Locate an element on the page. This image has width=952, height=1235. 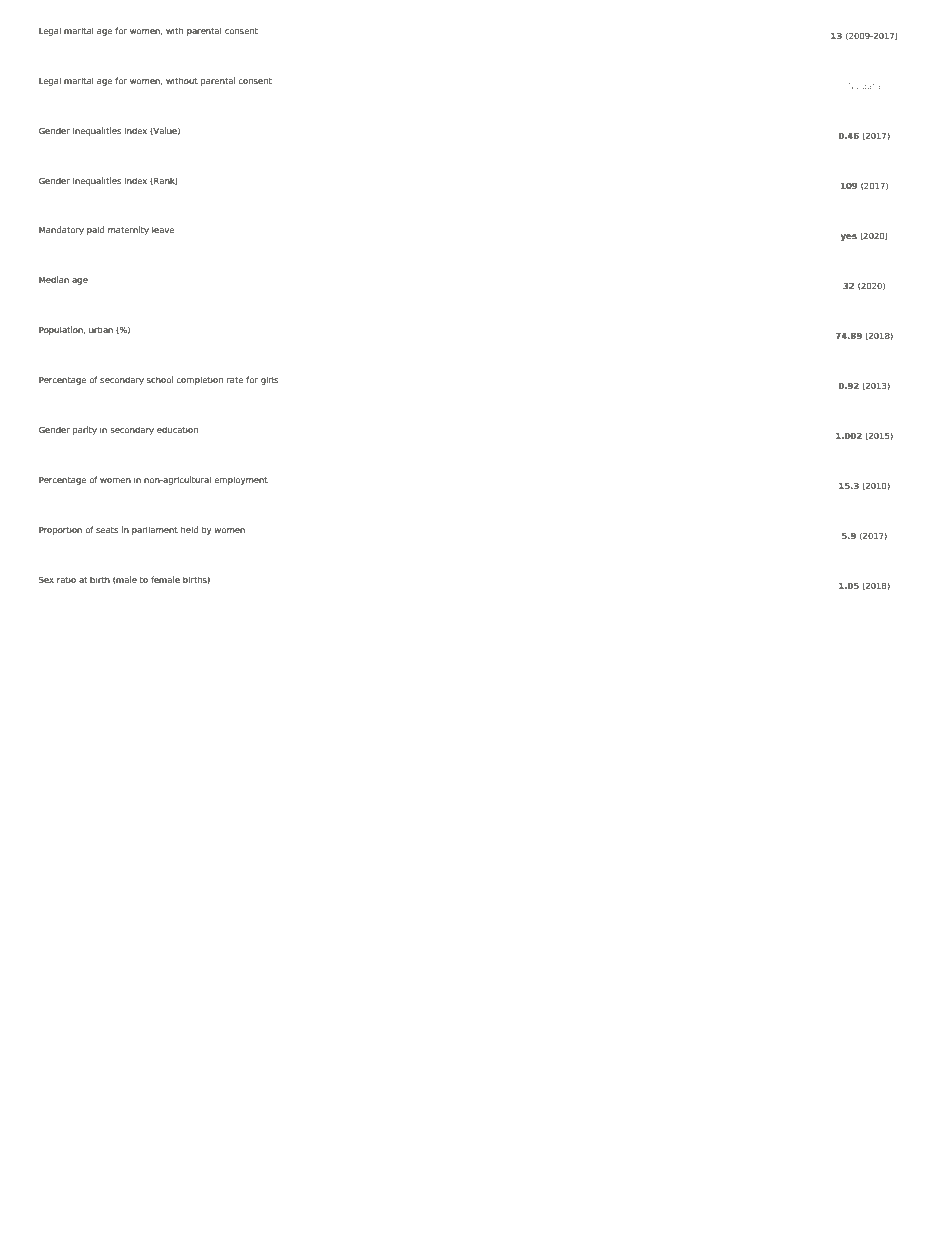
maternity is located at coordinates (128, 230).
